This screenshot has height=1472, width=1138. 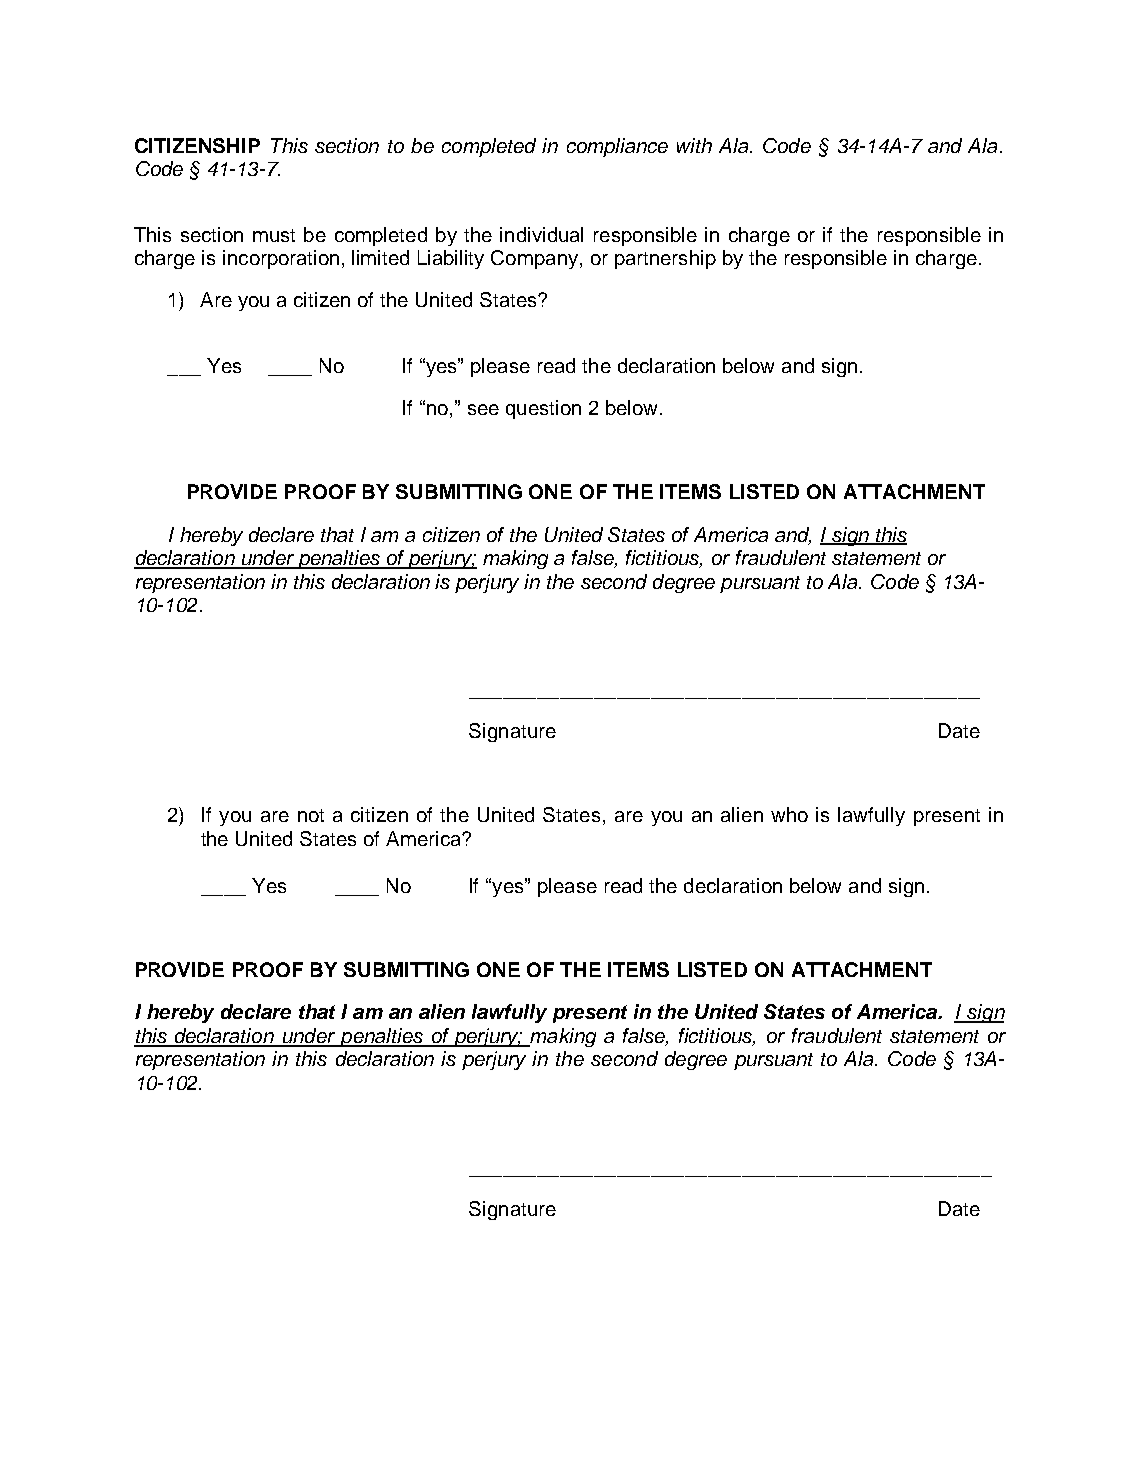 What do you see at coordinates (665, 259) in the screenshot?
I see `partnership` at bounding box center [665, 259].
